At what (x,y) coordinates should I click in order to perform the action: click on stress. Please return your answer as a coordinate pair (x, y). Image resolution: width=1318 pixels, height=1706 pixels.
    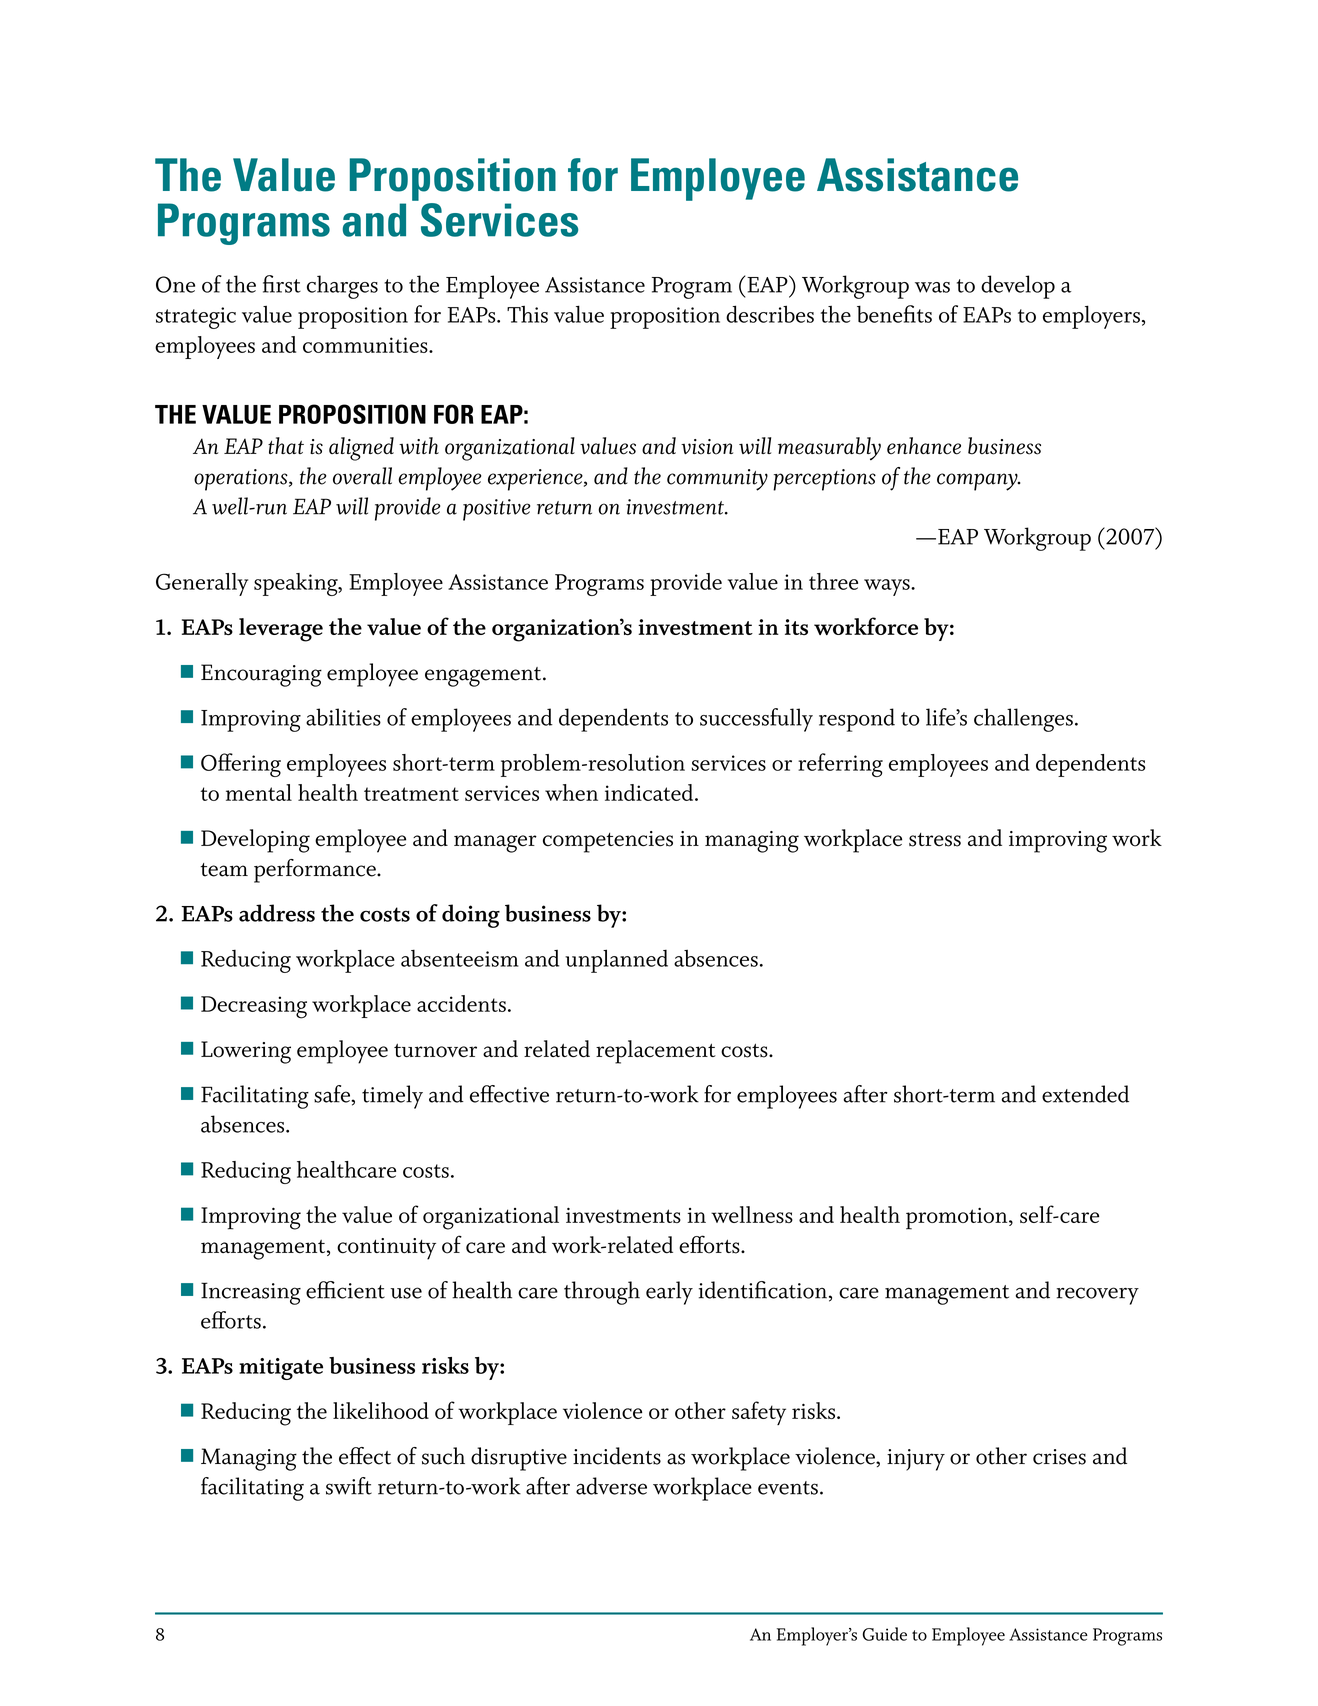
    Looking at the image, I should click on (935, 840).
